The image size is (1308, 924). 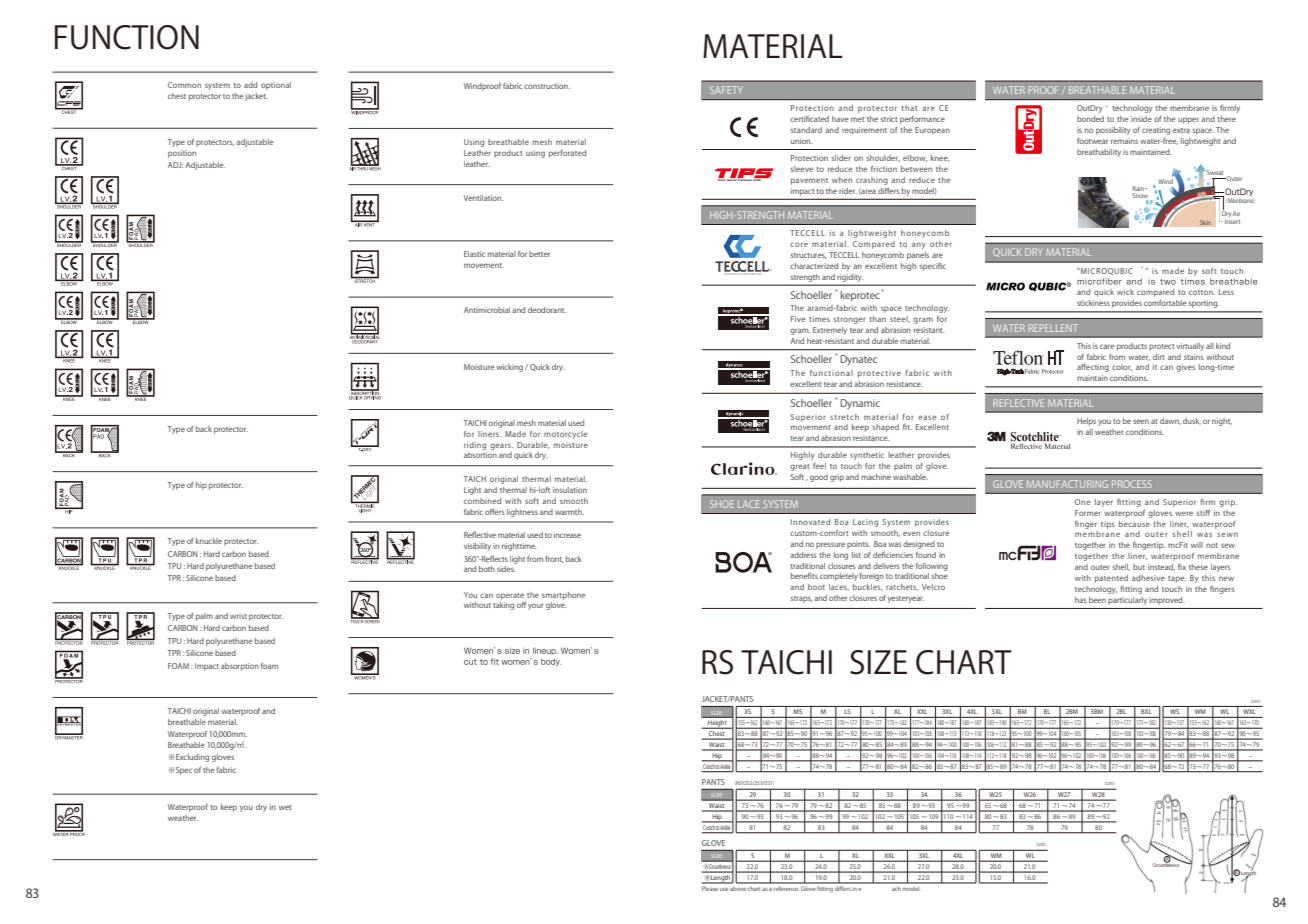 I want to click on optional, so click(x=276, y=86).
